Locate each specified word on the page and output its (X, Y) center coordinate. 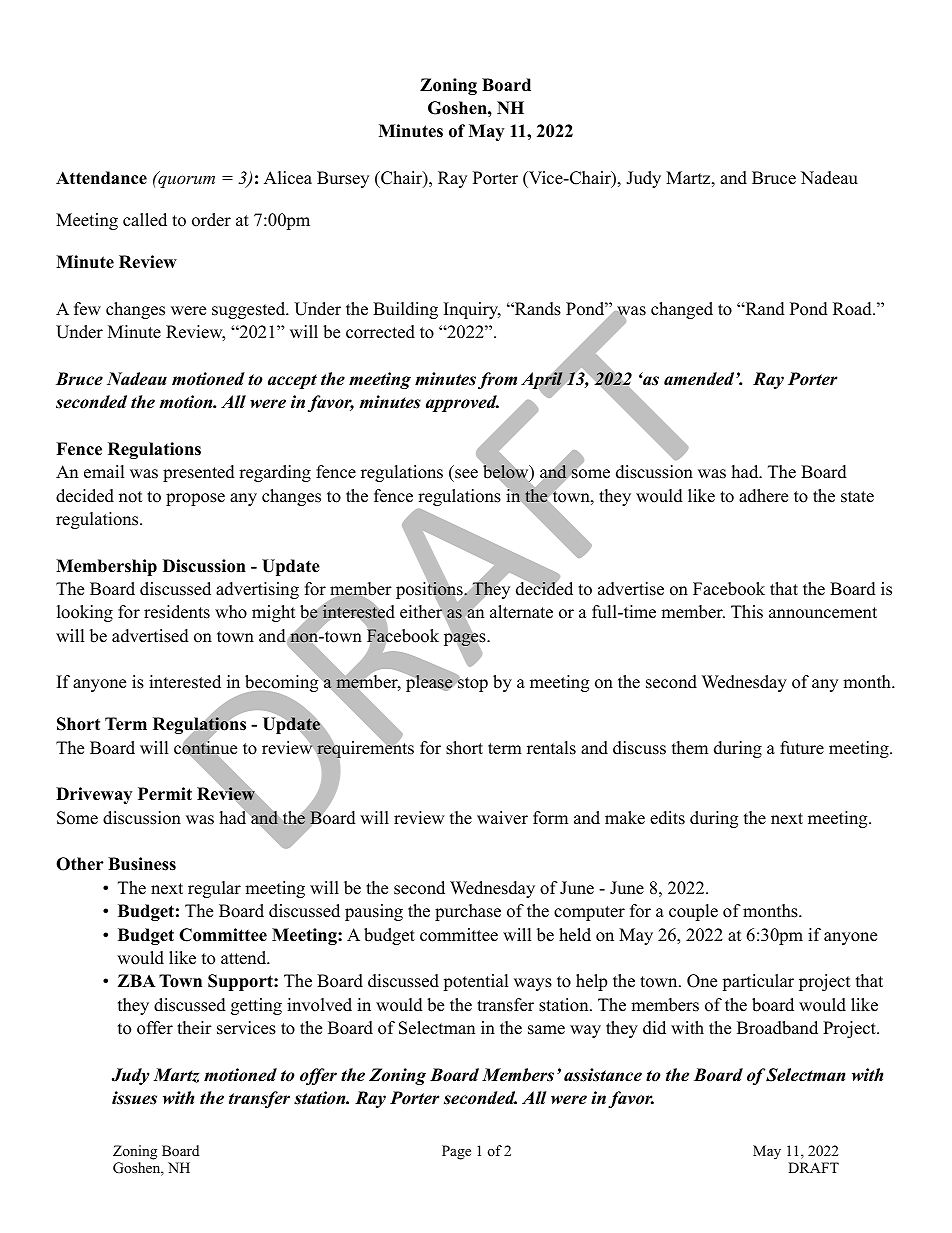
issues (134, 1098)
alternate (521, 612)
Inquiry (472, 310)
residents (177, 612)
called (145, 220)
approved (462, 403)
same (546, 1030)
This (747, 612)
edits (667, 818)
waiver (502, 818)
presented (199, 473)
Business (142, 864)
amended (700, 379)
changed (682, 310)
